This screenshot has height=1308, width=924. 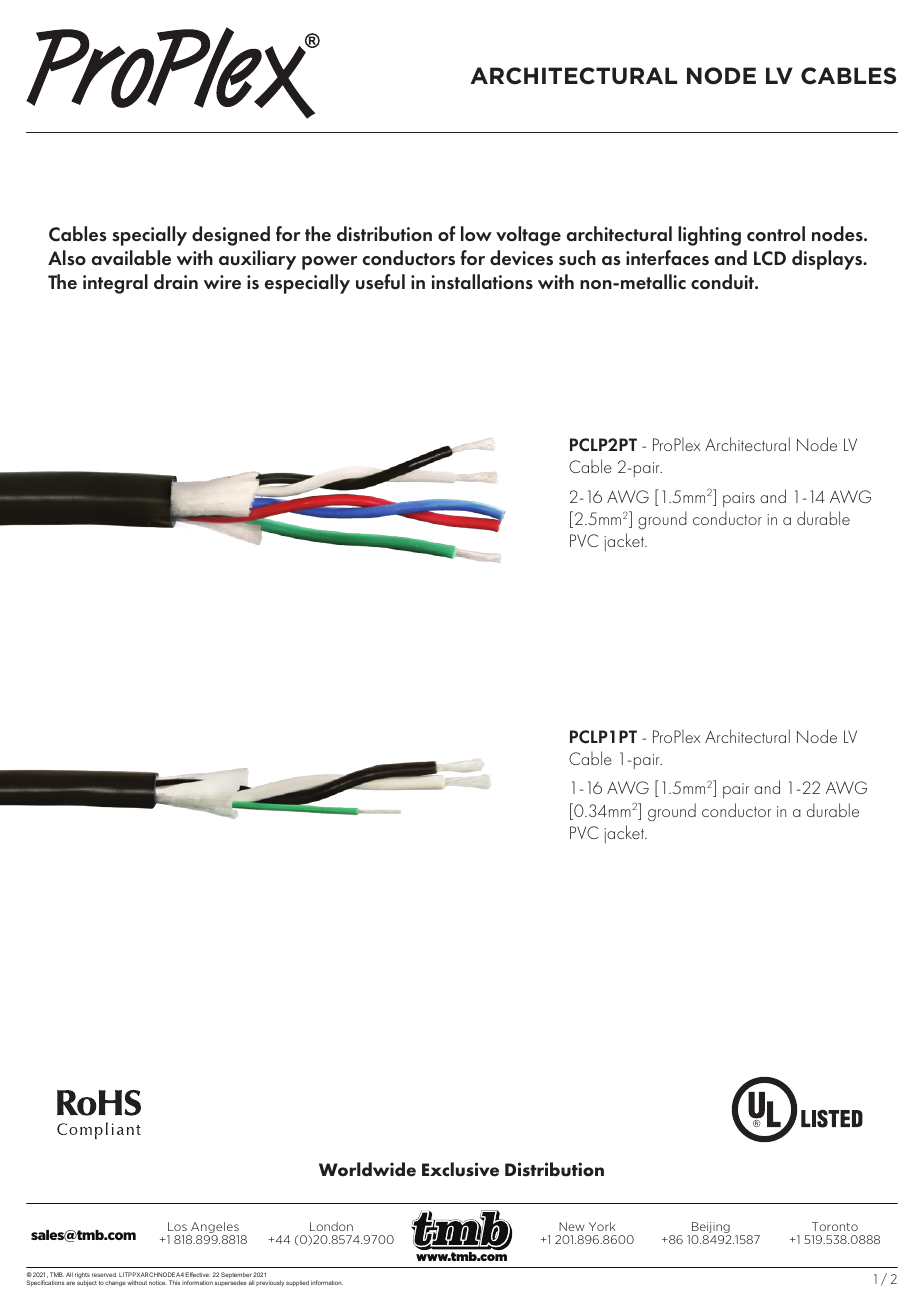 What do you see at coordinates (482, 282) in the screenshot?
I see `installations` at bounding box center [482, 282].
